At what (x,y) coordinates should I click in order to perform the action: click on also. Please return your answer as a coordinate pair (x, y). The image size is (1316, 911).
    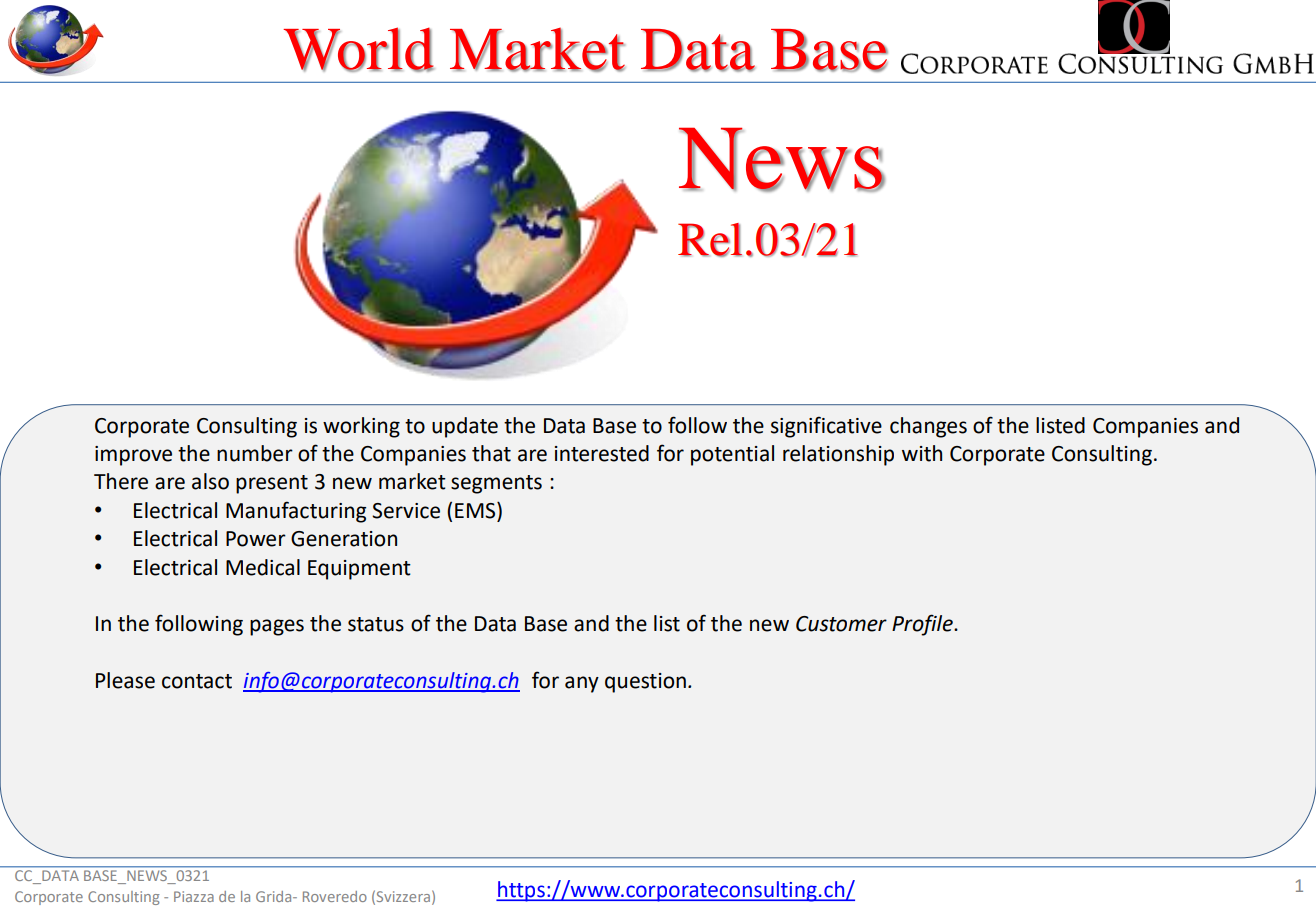
    Looking at the image, I should click on (210, 481).
